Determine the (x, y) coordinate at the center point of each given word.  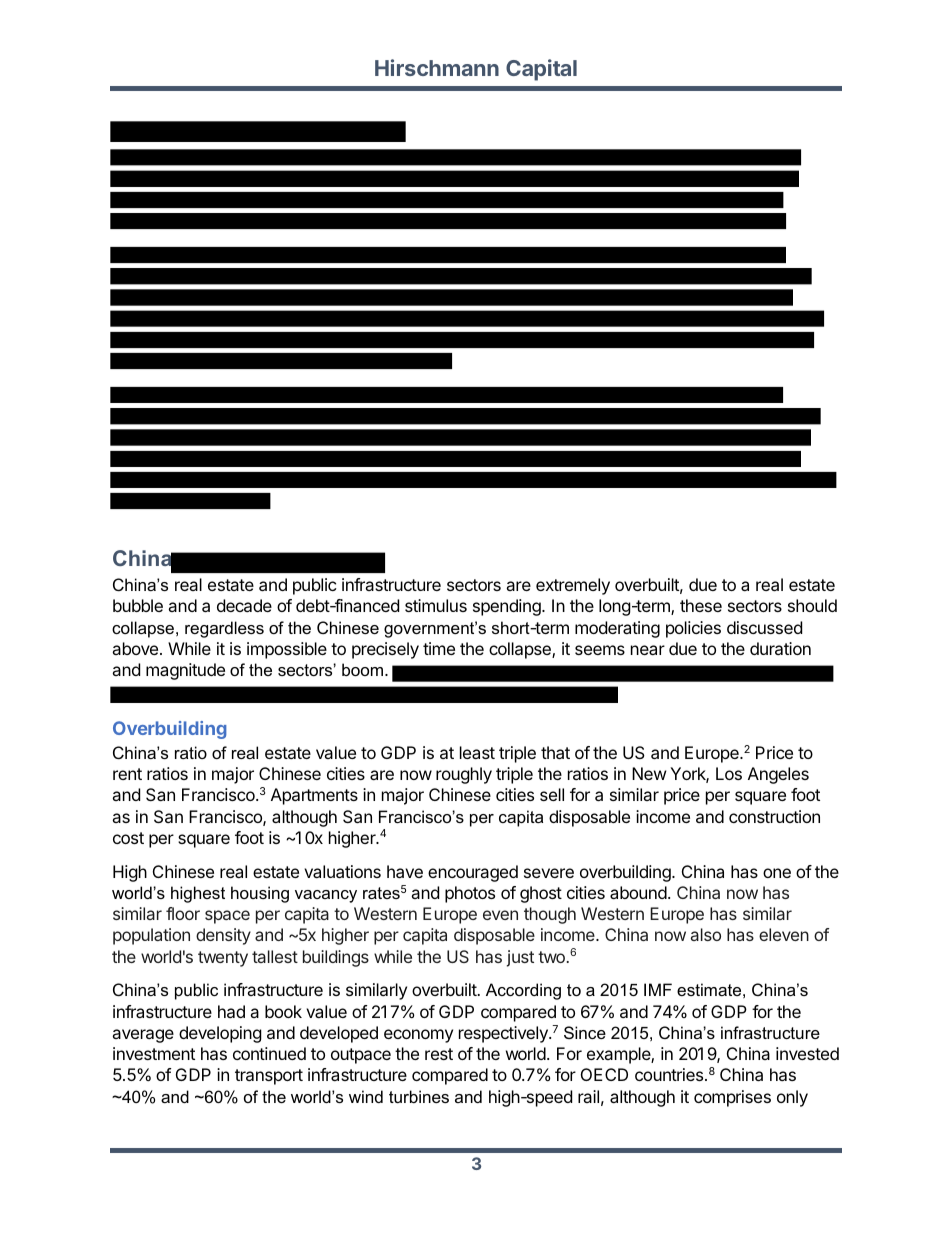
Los (729, 773)
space (227, 917)
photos (470, 894)
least (477, 752)
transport (269, 1077)
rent (127, 774)
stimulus (436, 605)
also (706, 934)
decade (244, 605)
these (701, 605)
